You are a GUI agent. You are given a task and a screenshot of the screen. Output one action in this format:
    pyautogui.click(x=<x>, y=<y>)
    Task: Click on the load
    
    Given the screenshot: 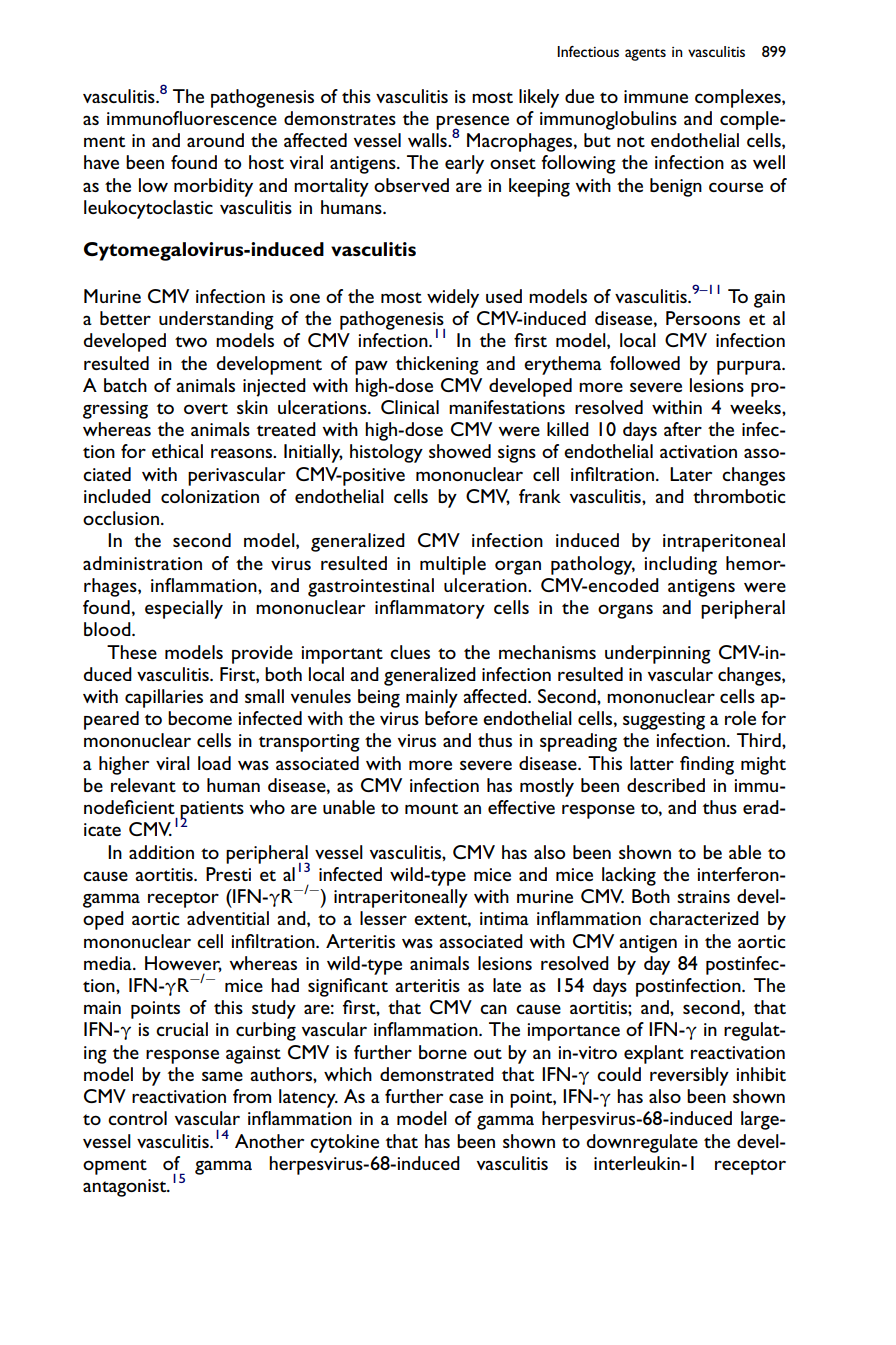 What is the action you would take?
    pyautogui.click(x=214, y=763)
